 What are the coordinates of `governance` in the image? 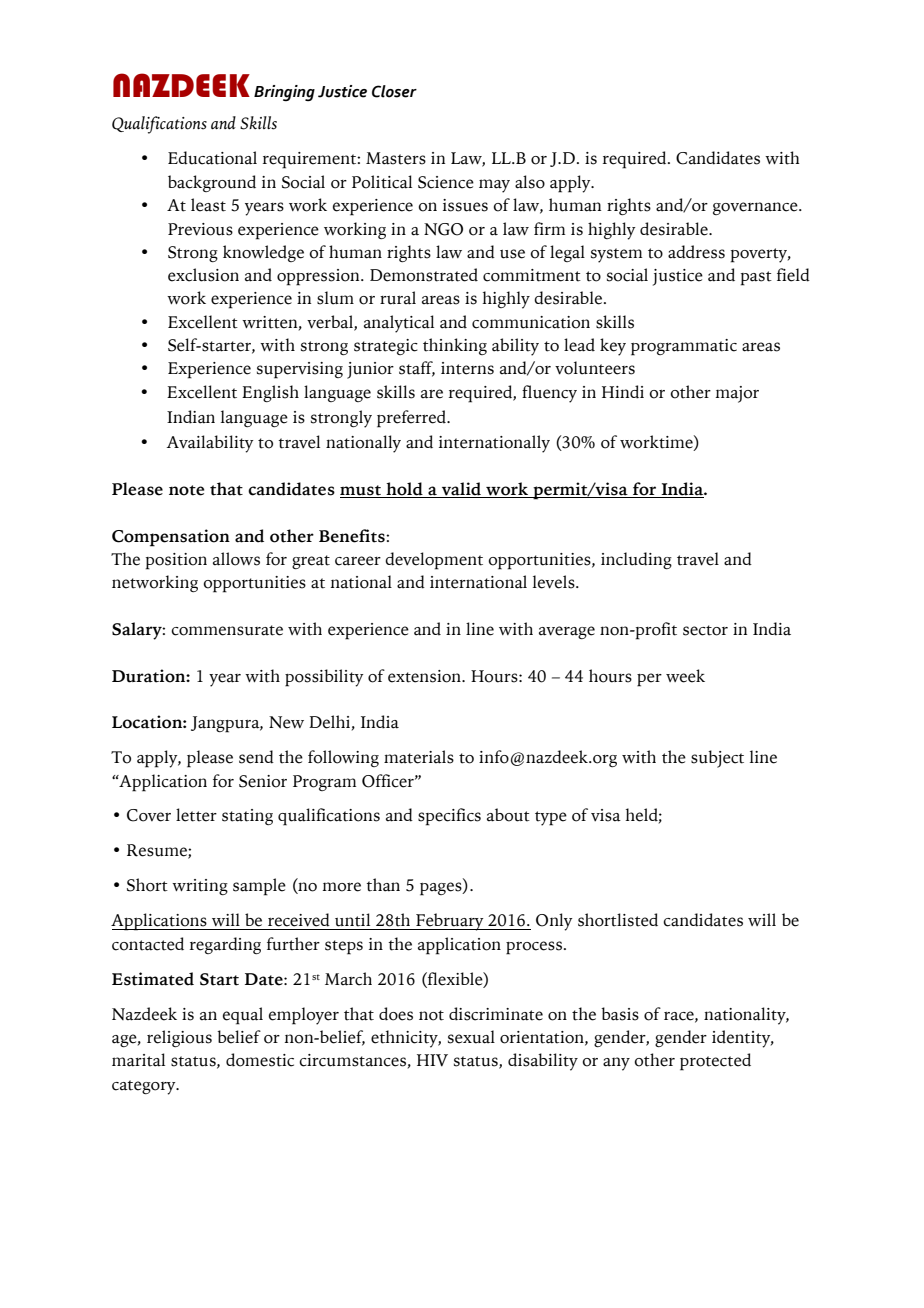 It's located at (756, 208).
